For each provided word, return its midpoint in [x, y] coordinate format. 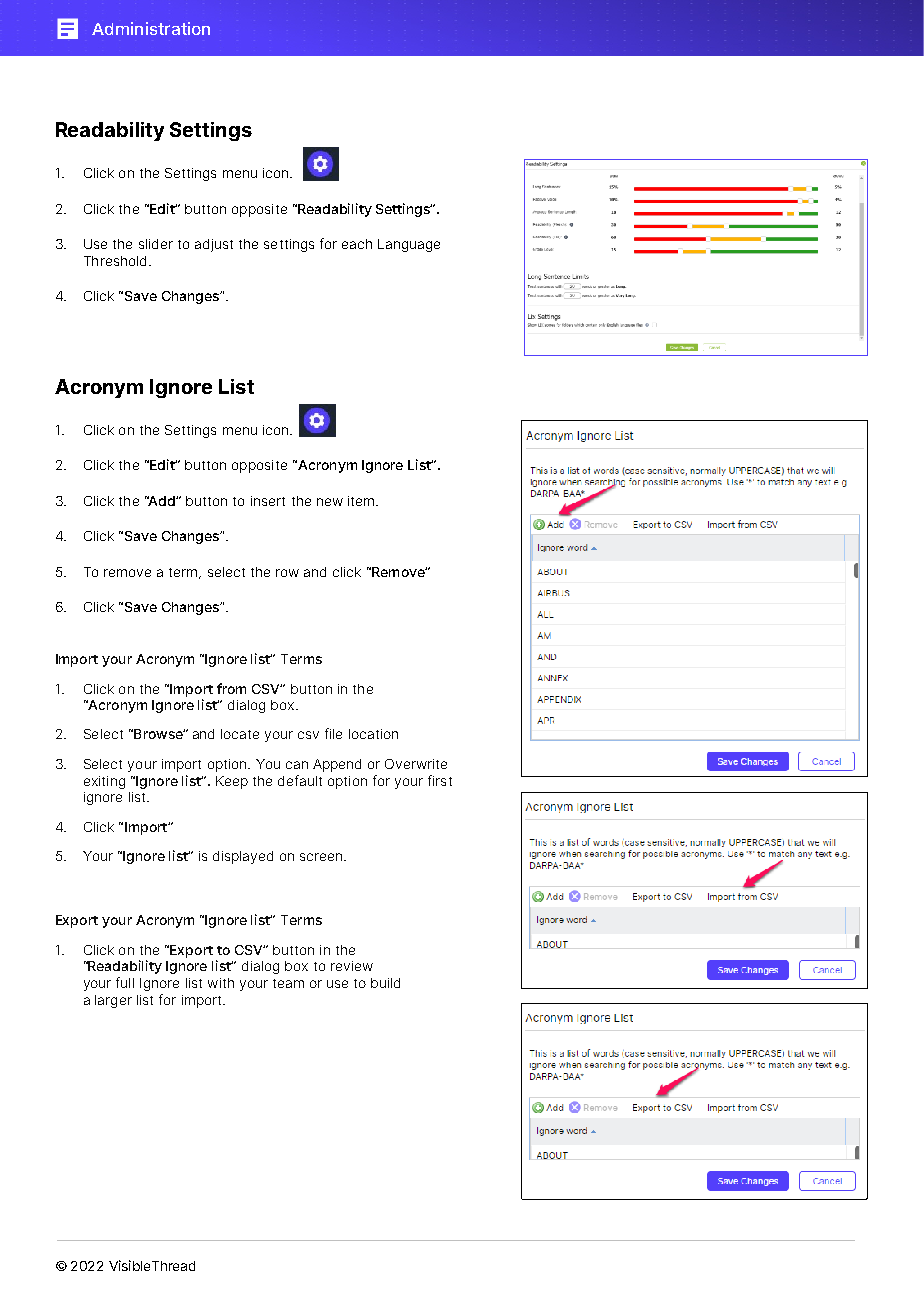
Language [409, 245]
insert [268, 501]
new [330, 502]
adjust [214, 245]
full [125, 982]
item [362, 501]
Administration [151, 28]
